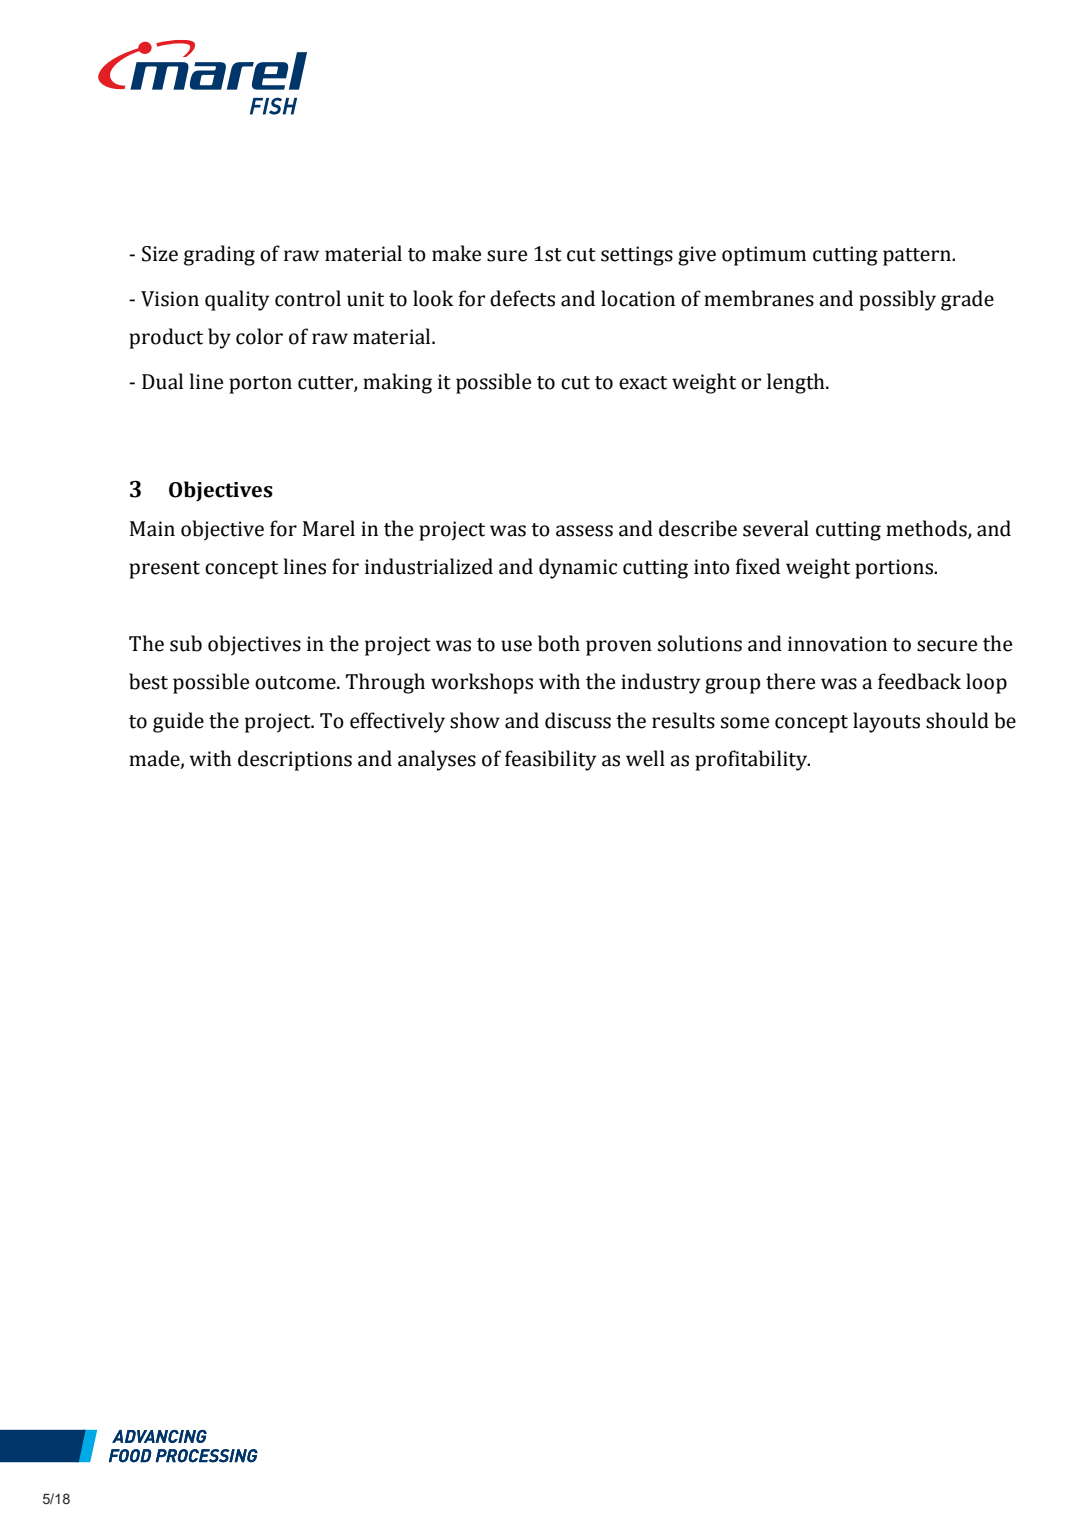  Describe the element at coordinates (162, 381) in the image. I see `Dual` at that location.
